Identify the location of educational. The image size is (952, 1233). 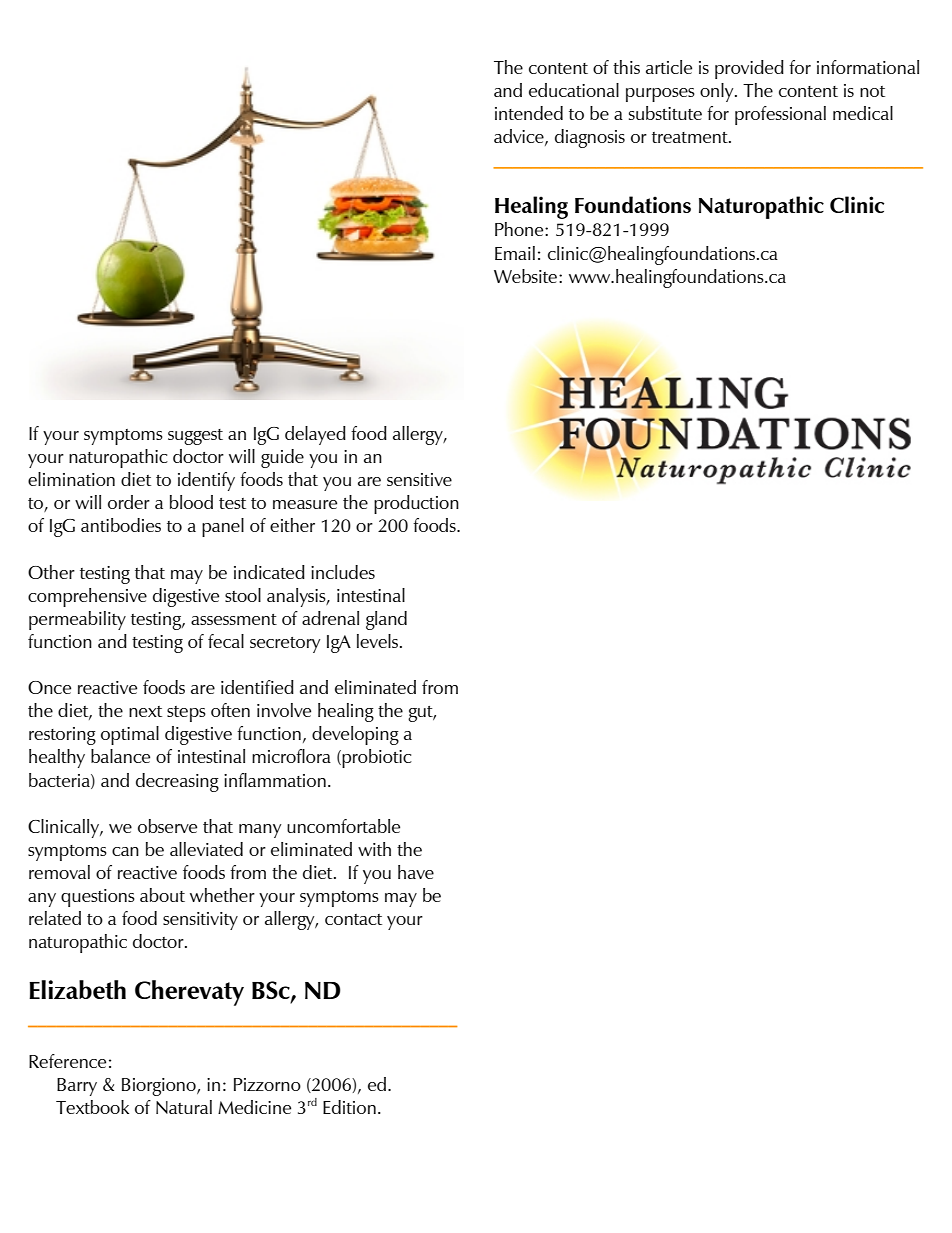
(574, 90).
